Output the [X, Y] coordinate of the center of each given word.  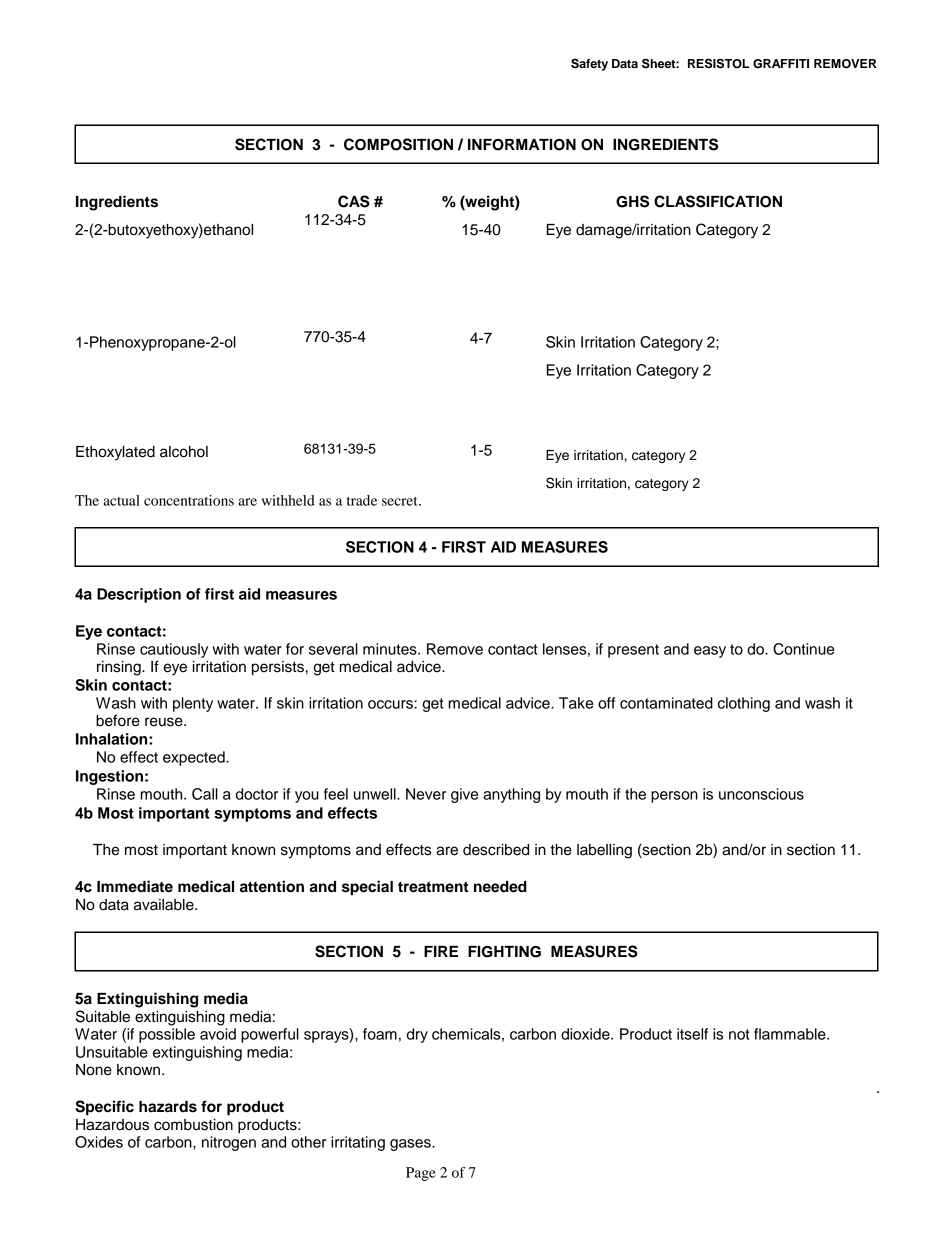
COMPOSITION [398, 144]
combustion [193, 1125]
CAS [354, 201]
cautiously [174, 650]
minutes [391, 649]
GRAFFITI [781, 64]
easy [710, 652]
